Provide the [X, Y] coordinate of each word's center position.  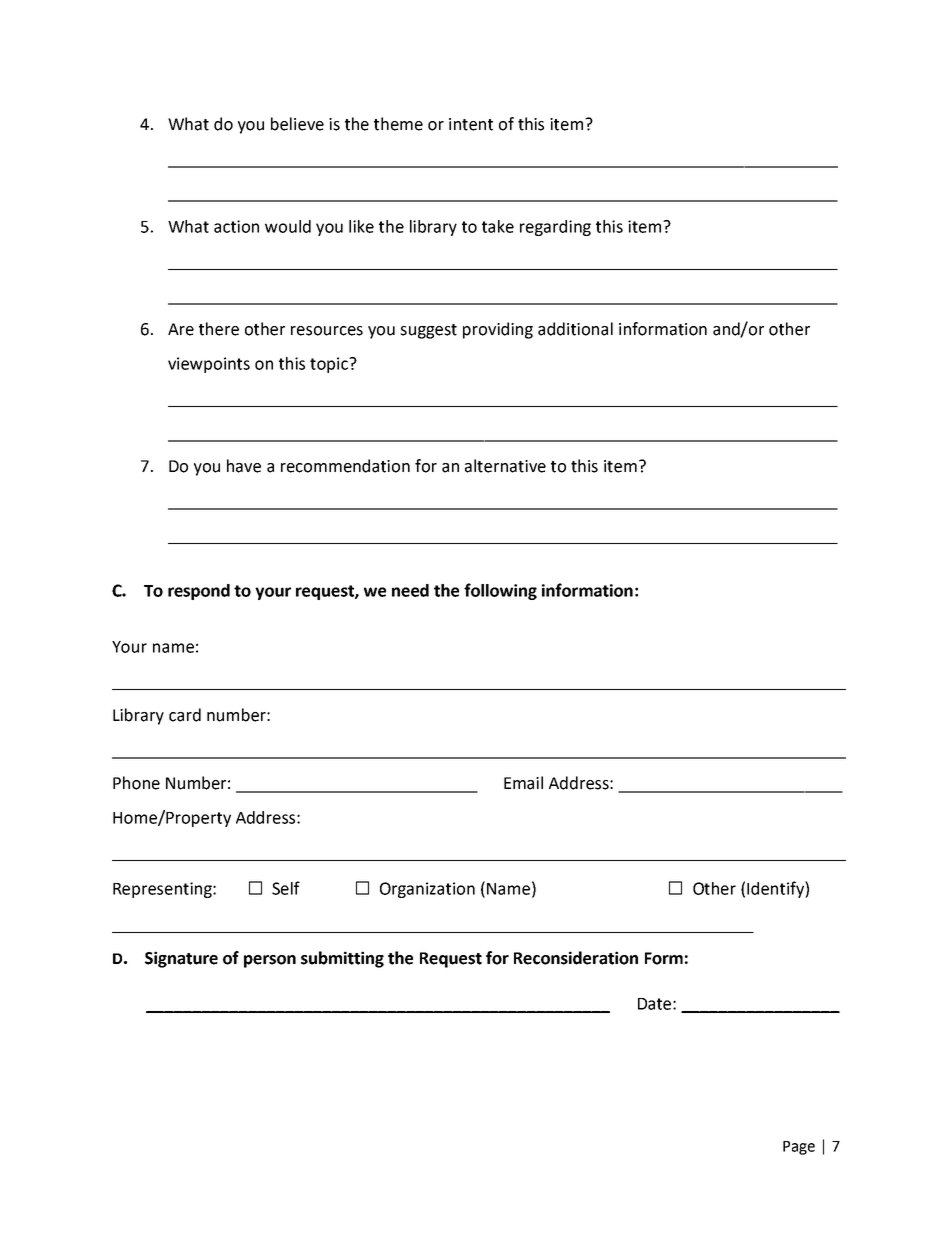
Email [523, 783]
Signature [181, 959]
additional [575, 329]
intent [471, 124]
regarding [555, 228]
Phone [136, 783]
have [244, 466]
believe [297, 124]
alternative [505, 466]
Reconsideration [576, 958]
